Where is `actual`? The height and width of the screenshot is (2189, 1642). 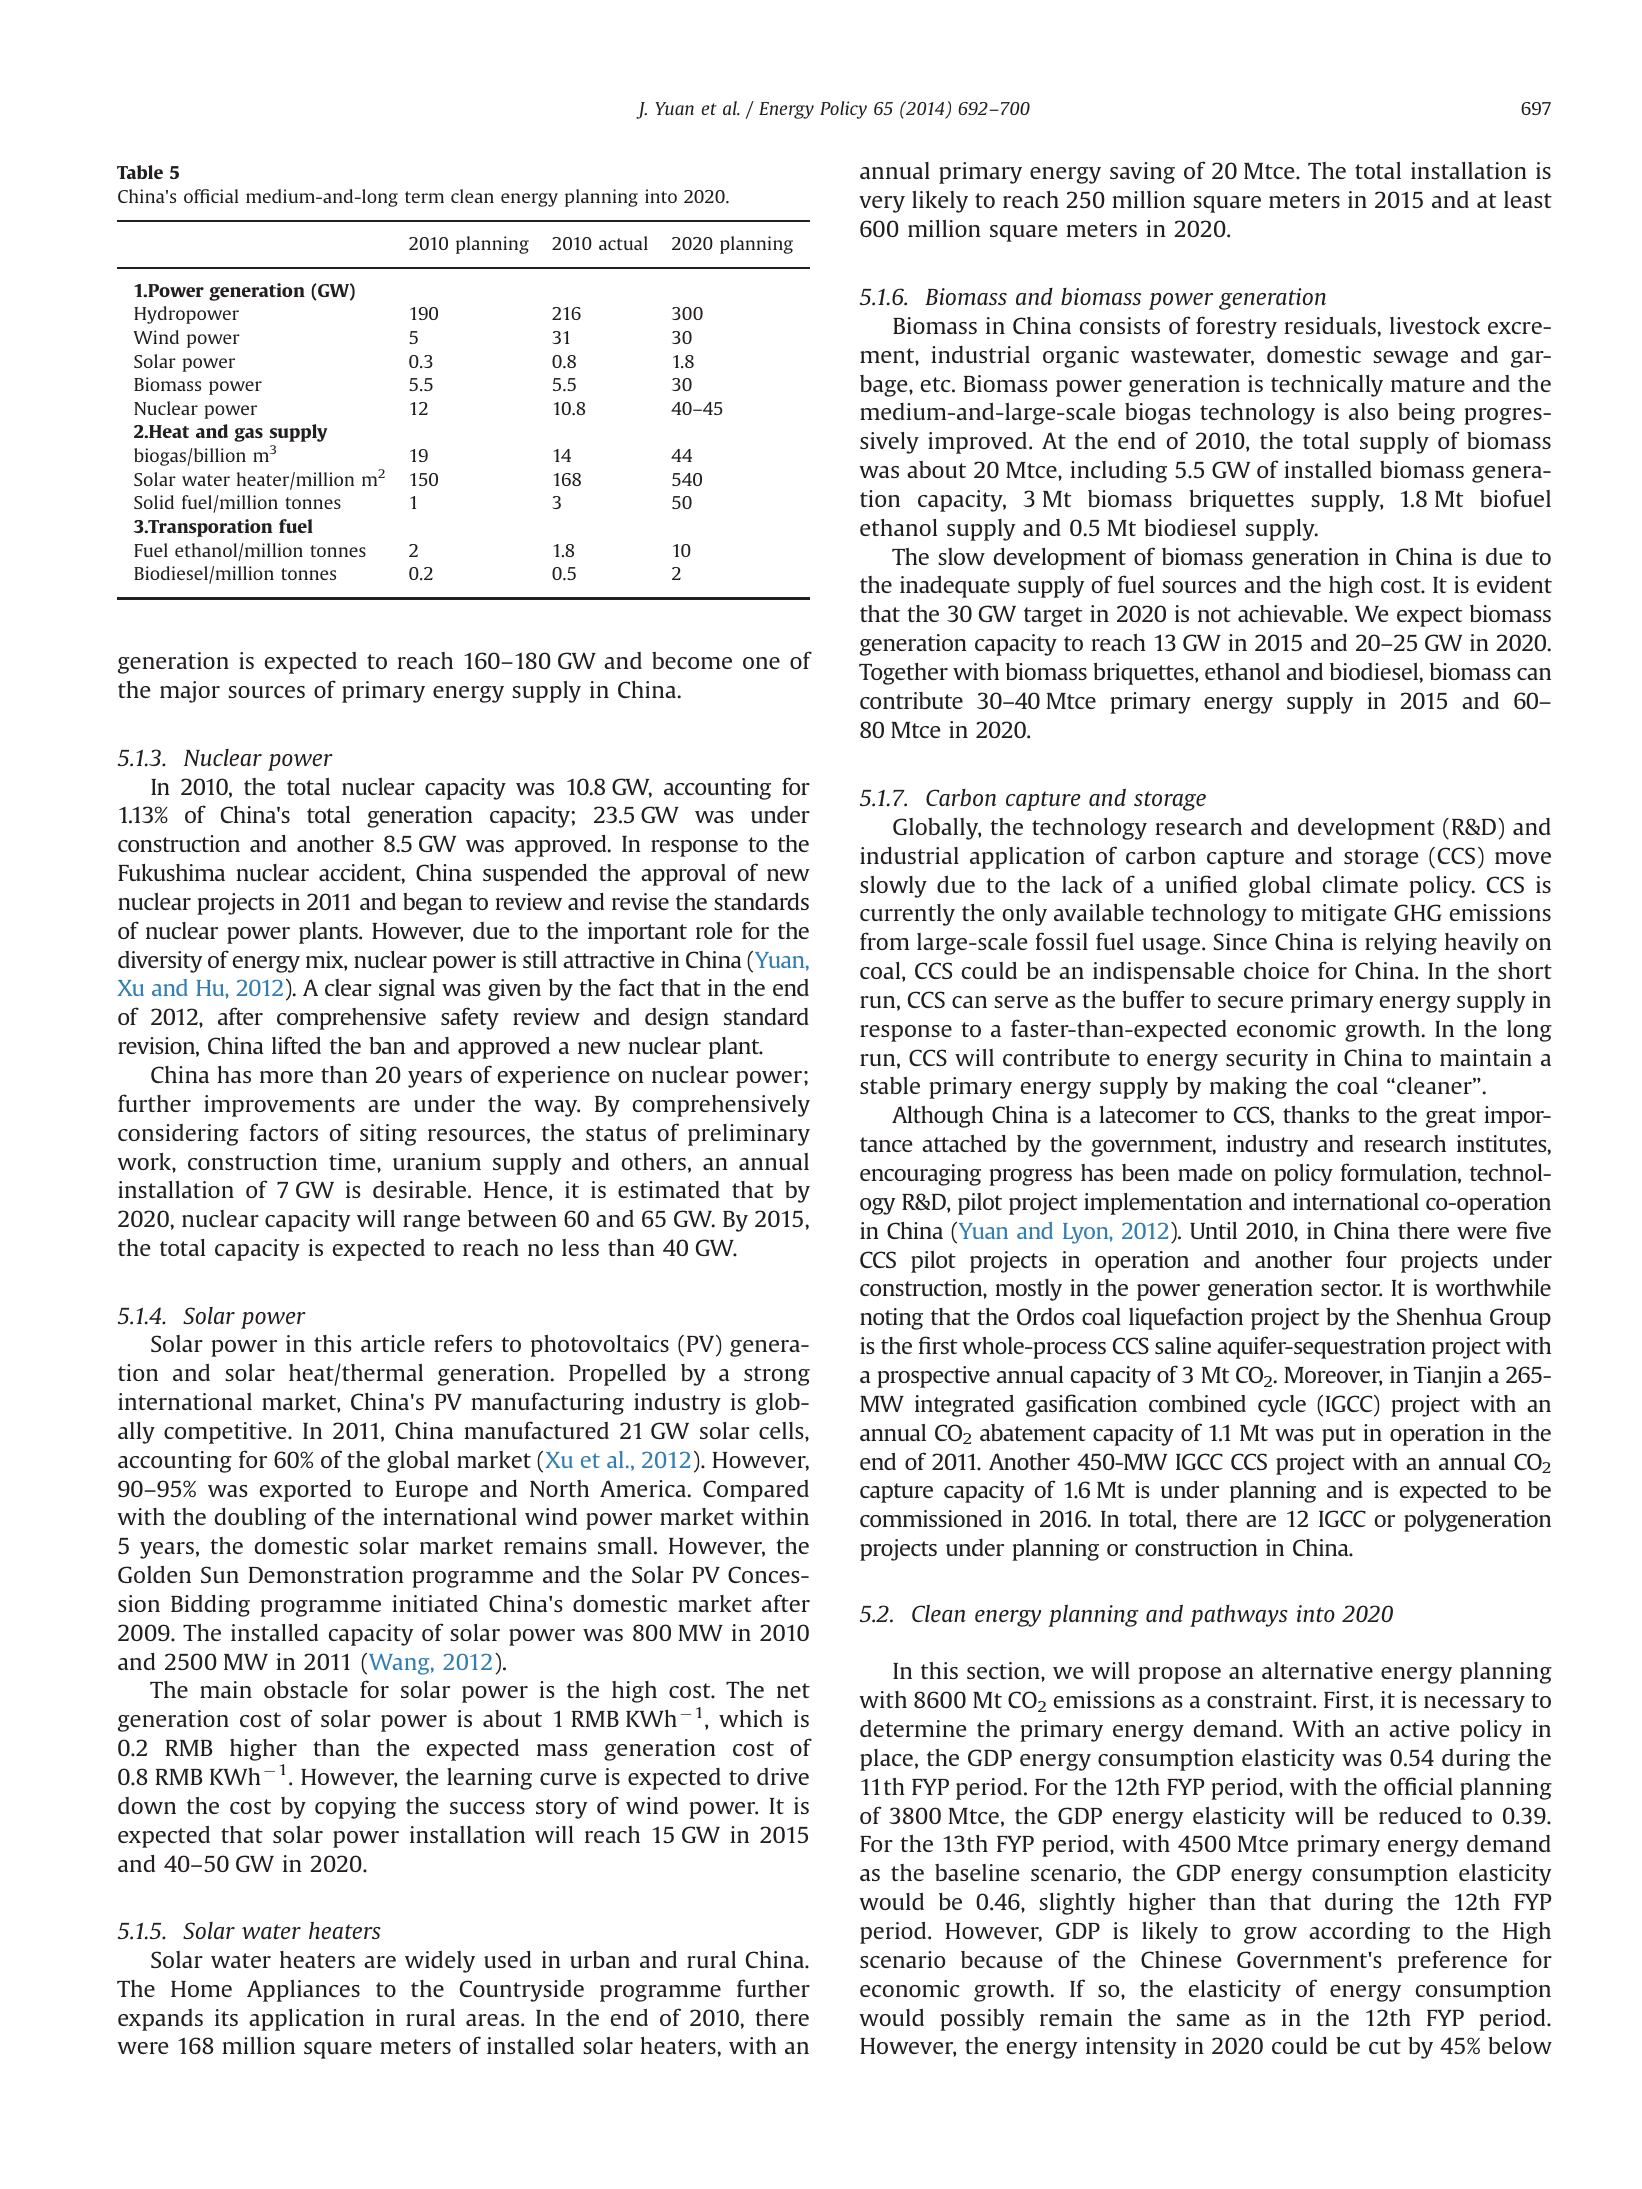
actual is located at coordinates (623, 243).
